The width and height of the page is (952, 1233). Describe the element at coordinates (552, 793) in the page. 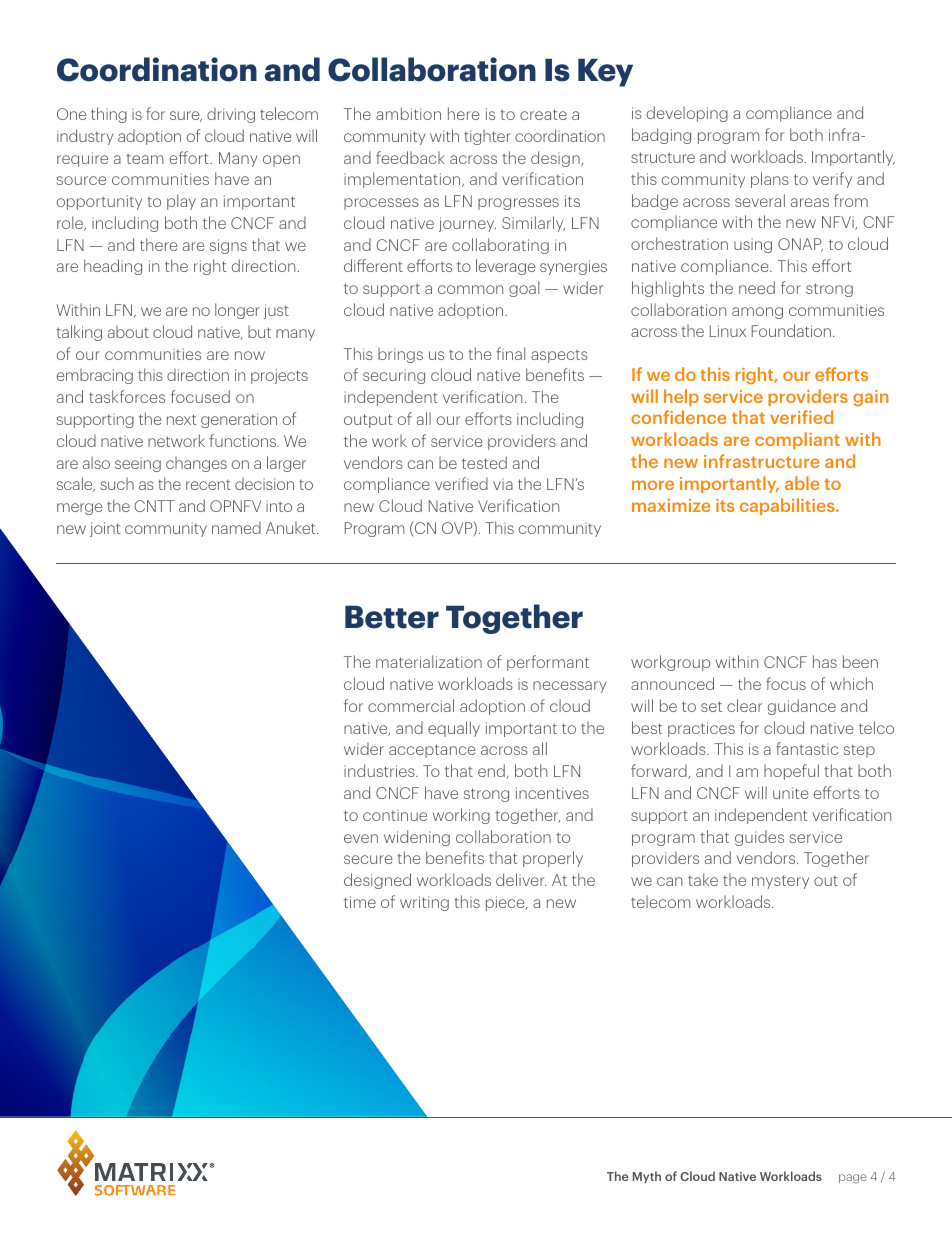

I see `incentives` at that location.
